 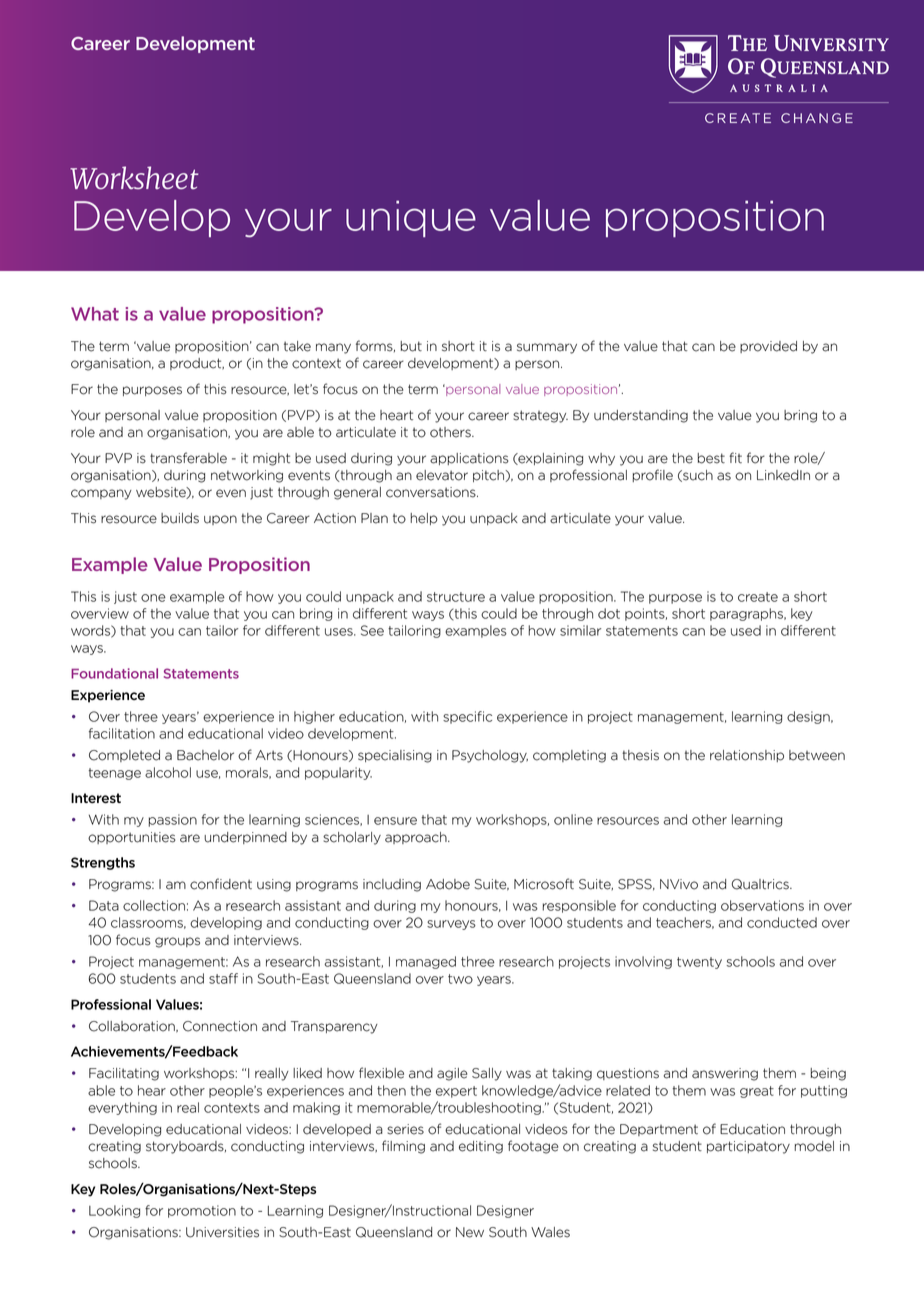 What do you see at coordinates (411, 218) in the image?
I see `unique` at bounding box center [411, 218].
